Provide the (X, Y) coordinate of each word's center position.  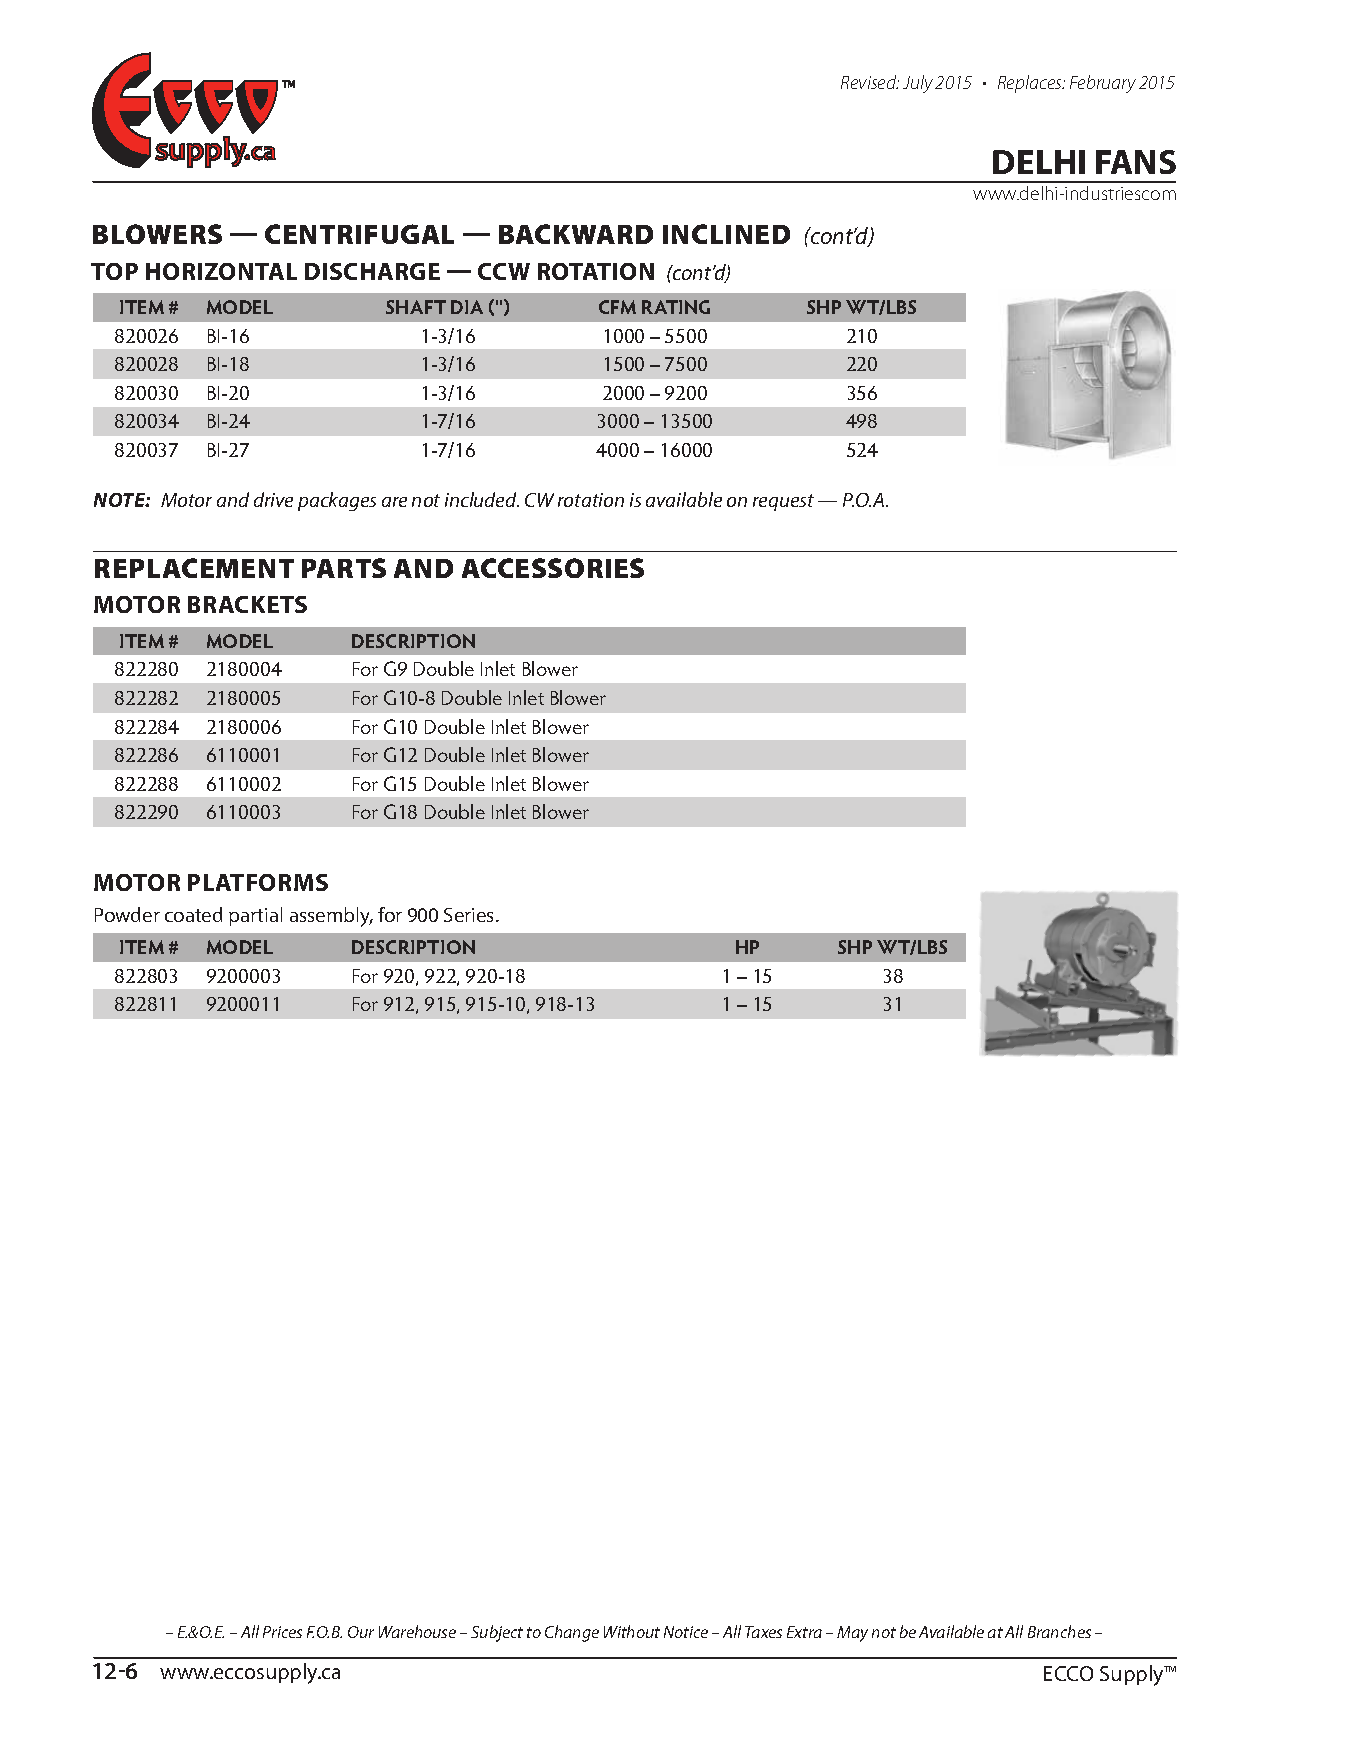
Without (632, 1631)
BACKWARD (576, 234)
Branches (1059, 1631)
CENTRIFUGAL (359, 234)
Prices (282, 1632)
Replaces (1031, 84)
